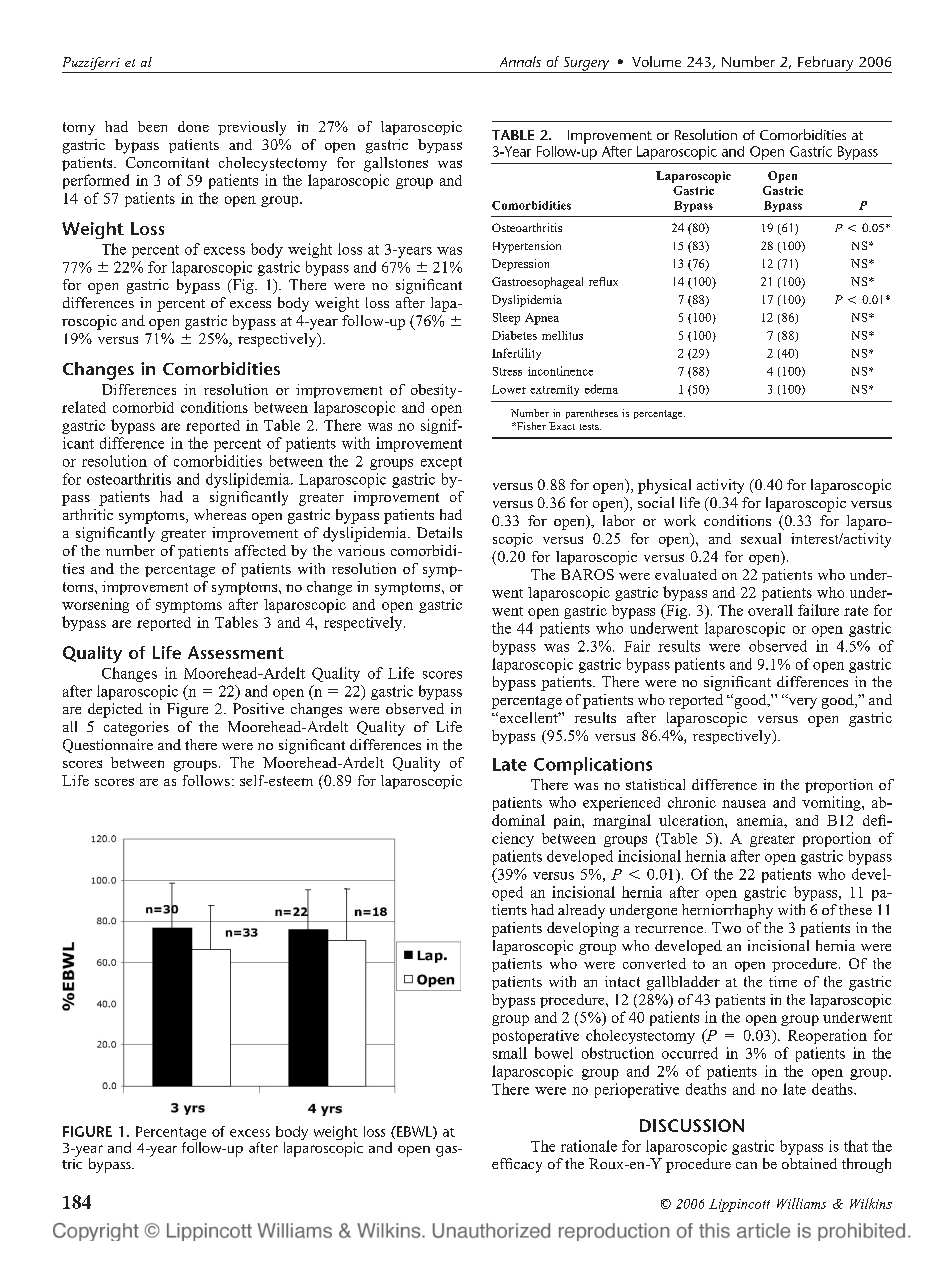  I want to click on nausea, so click(744, 804).
